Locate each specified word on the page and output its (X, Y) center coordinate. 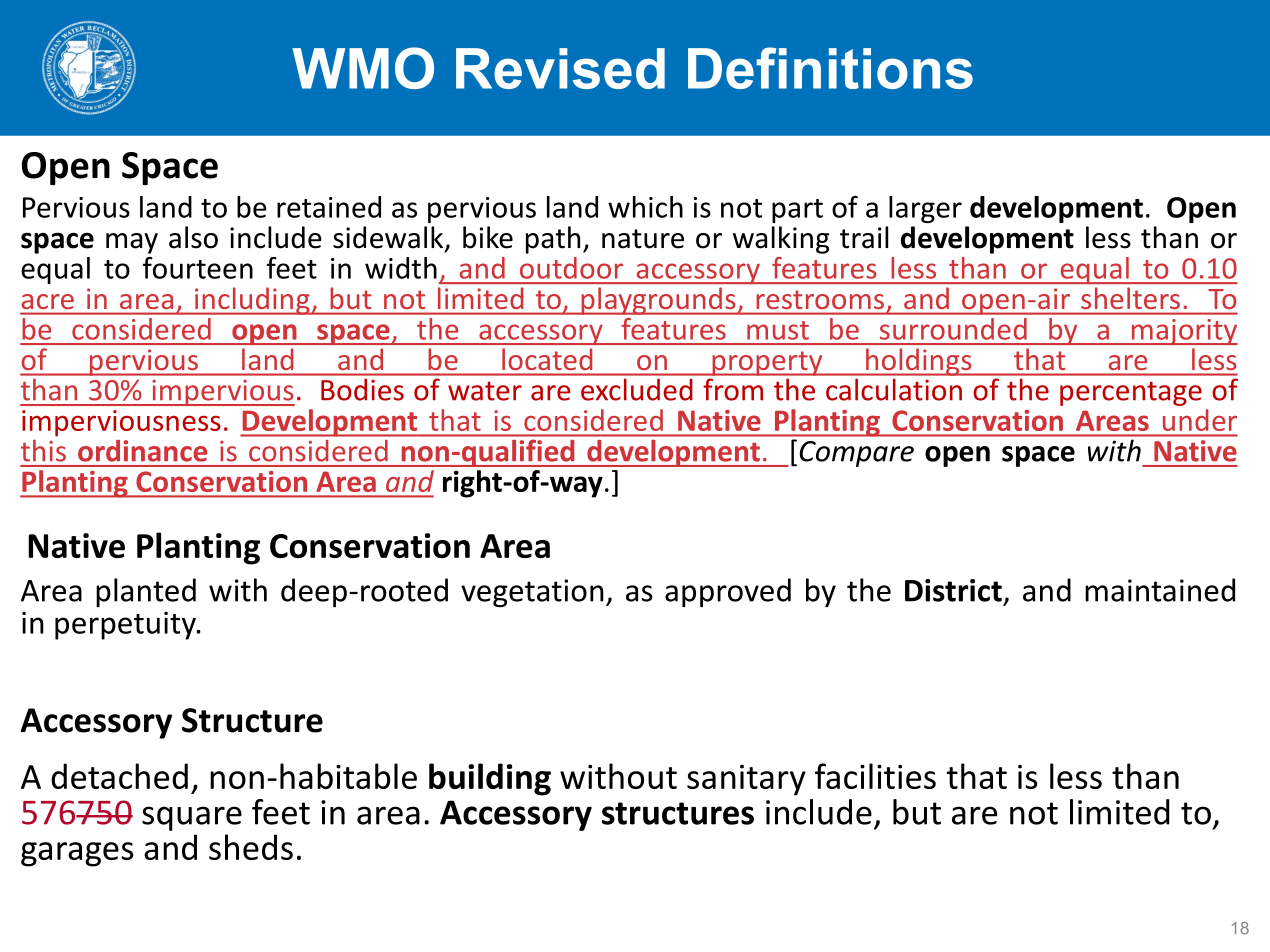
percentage (1131, 393)
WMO (363, 68)
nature (643, 239)
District (953, 590)
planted (146, 592)
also (193, 237)
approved (728, 593)
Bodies (362, 390)
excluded (636, 390)
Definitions (830, 68)
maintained (1160, 590)
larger (925, 209)
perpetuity (126, 626)
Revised (560, 68)
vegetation (532, 593)
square (192, 818)
